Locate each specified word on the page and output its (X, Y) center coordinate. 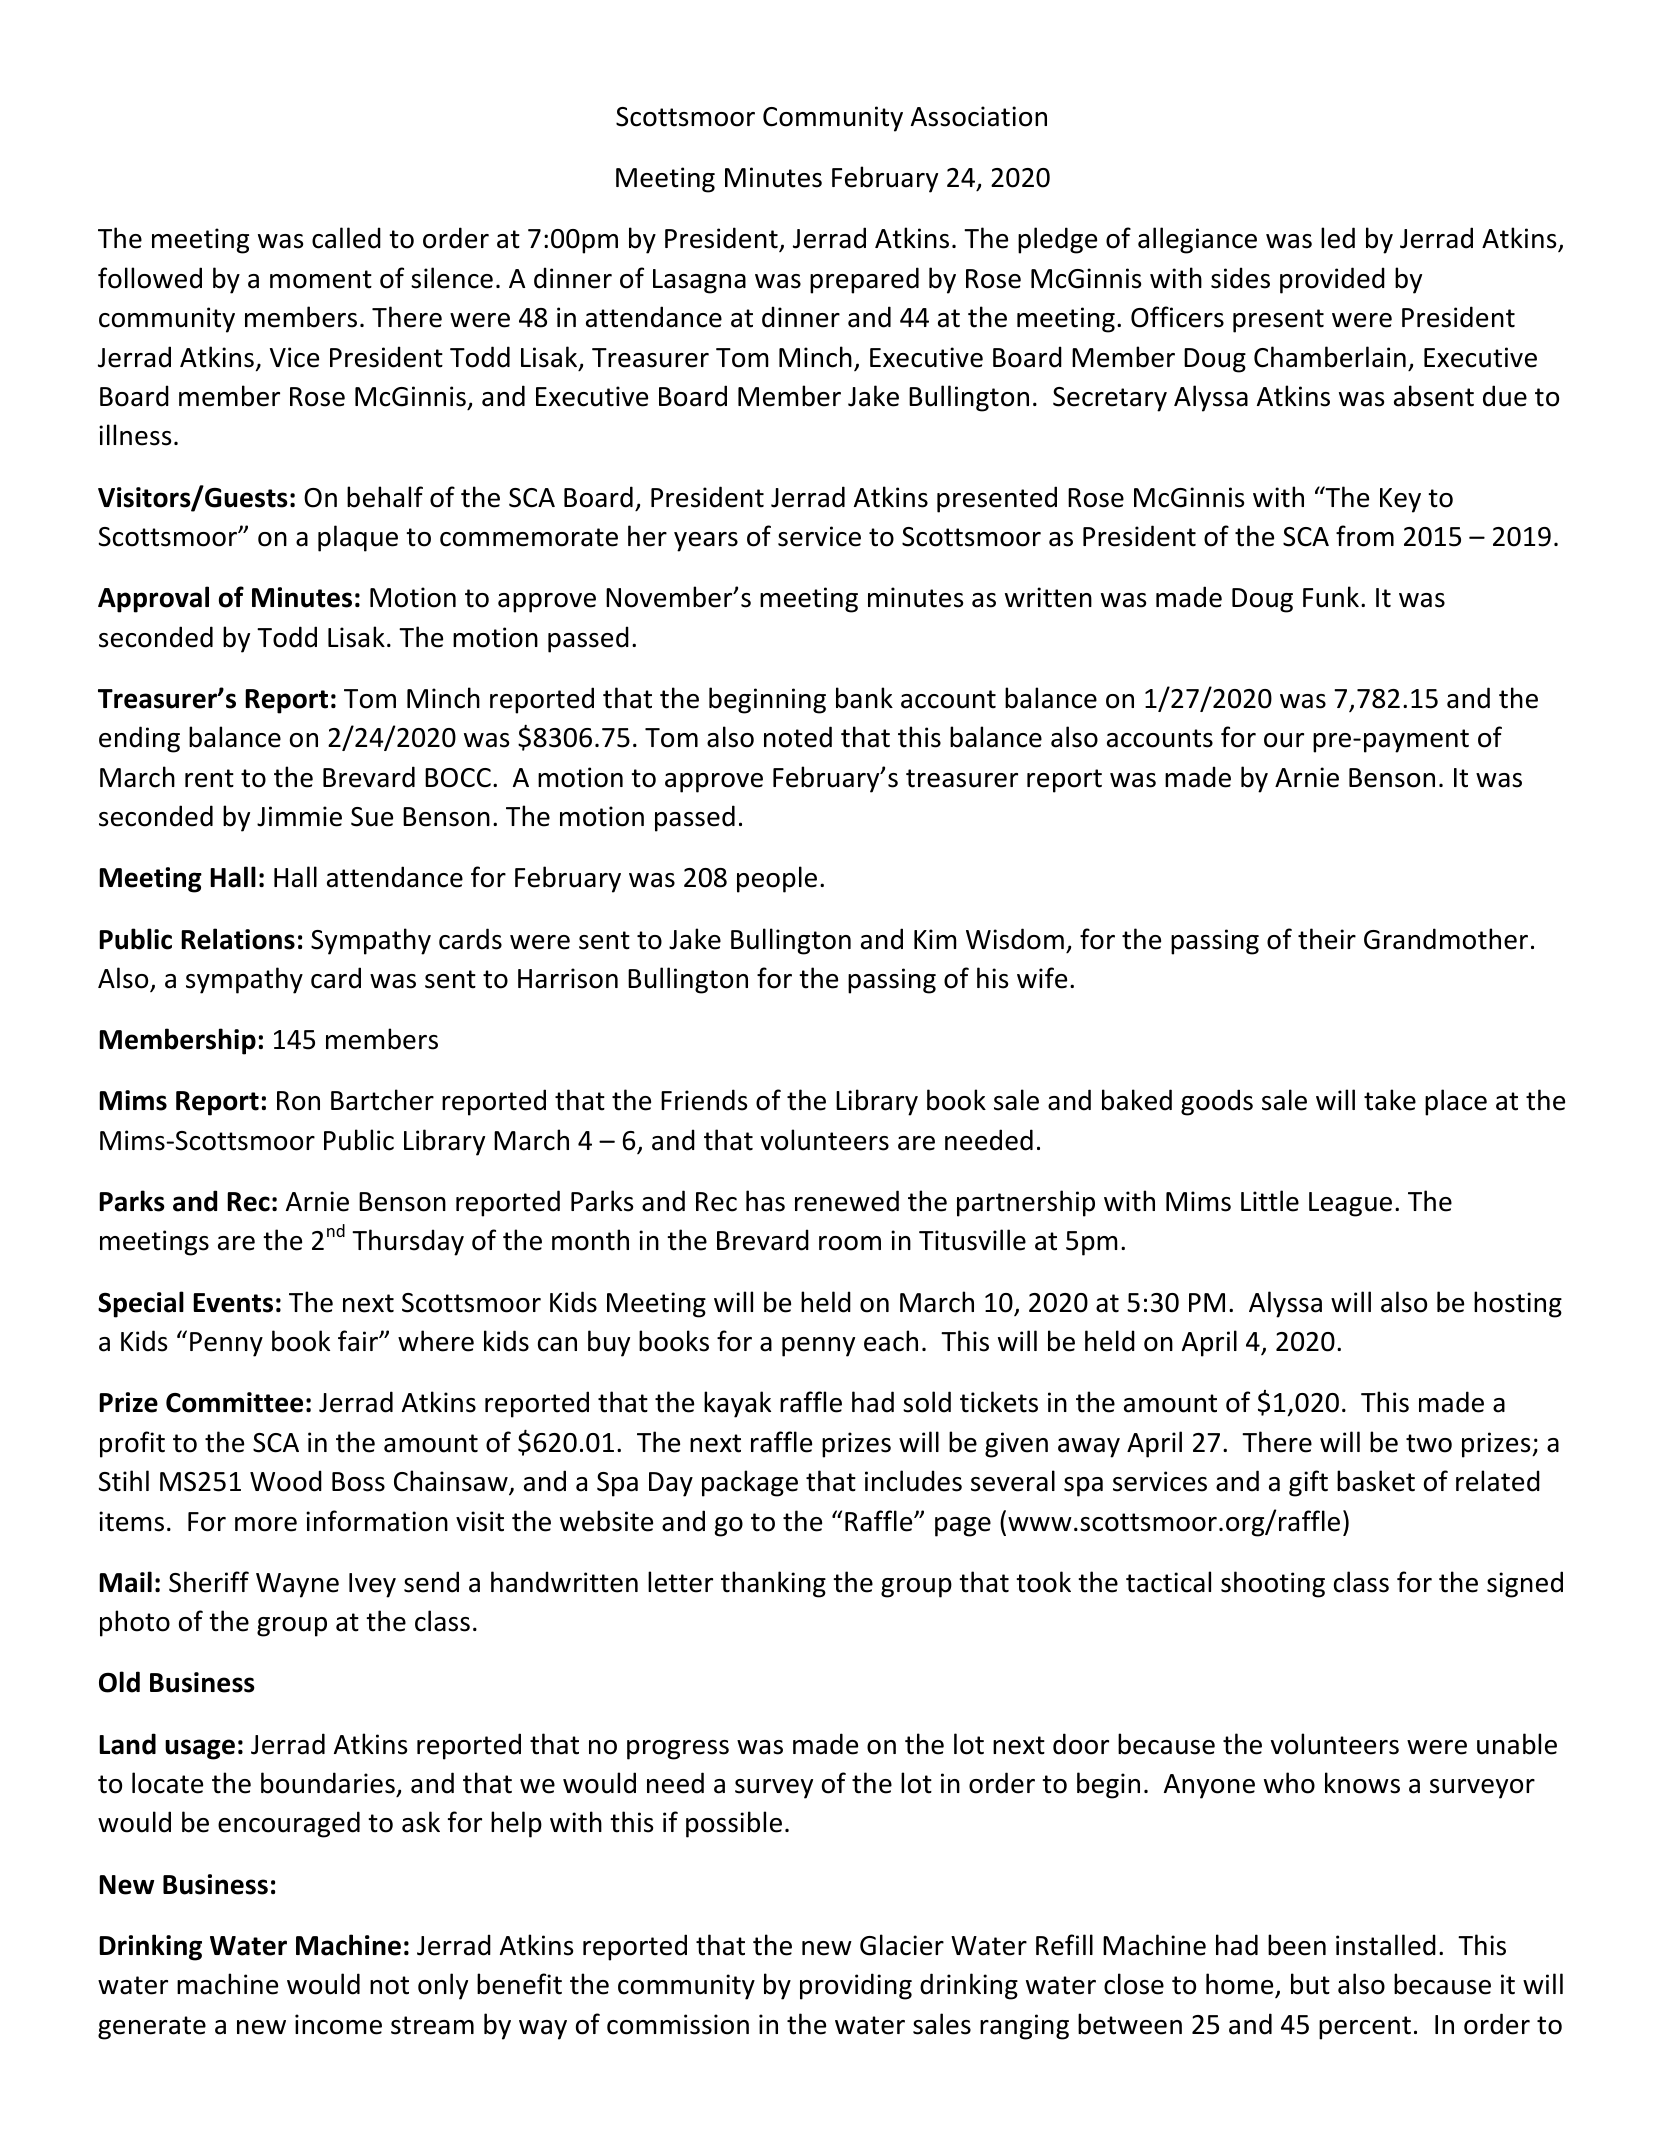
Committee (234, 1402)
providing (856, 1986)
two (1429, 1443)
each (891, 1341)
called (346, 238)
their (1327, 939)
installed (1386, 1945)
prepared (864, 280)
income (338, 2024)
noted (798, 737)
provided (1332, 280)
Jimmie (299, 816)
